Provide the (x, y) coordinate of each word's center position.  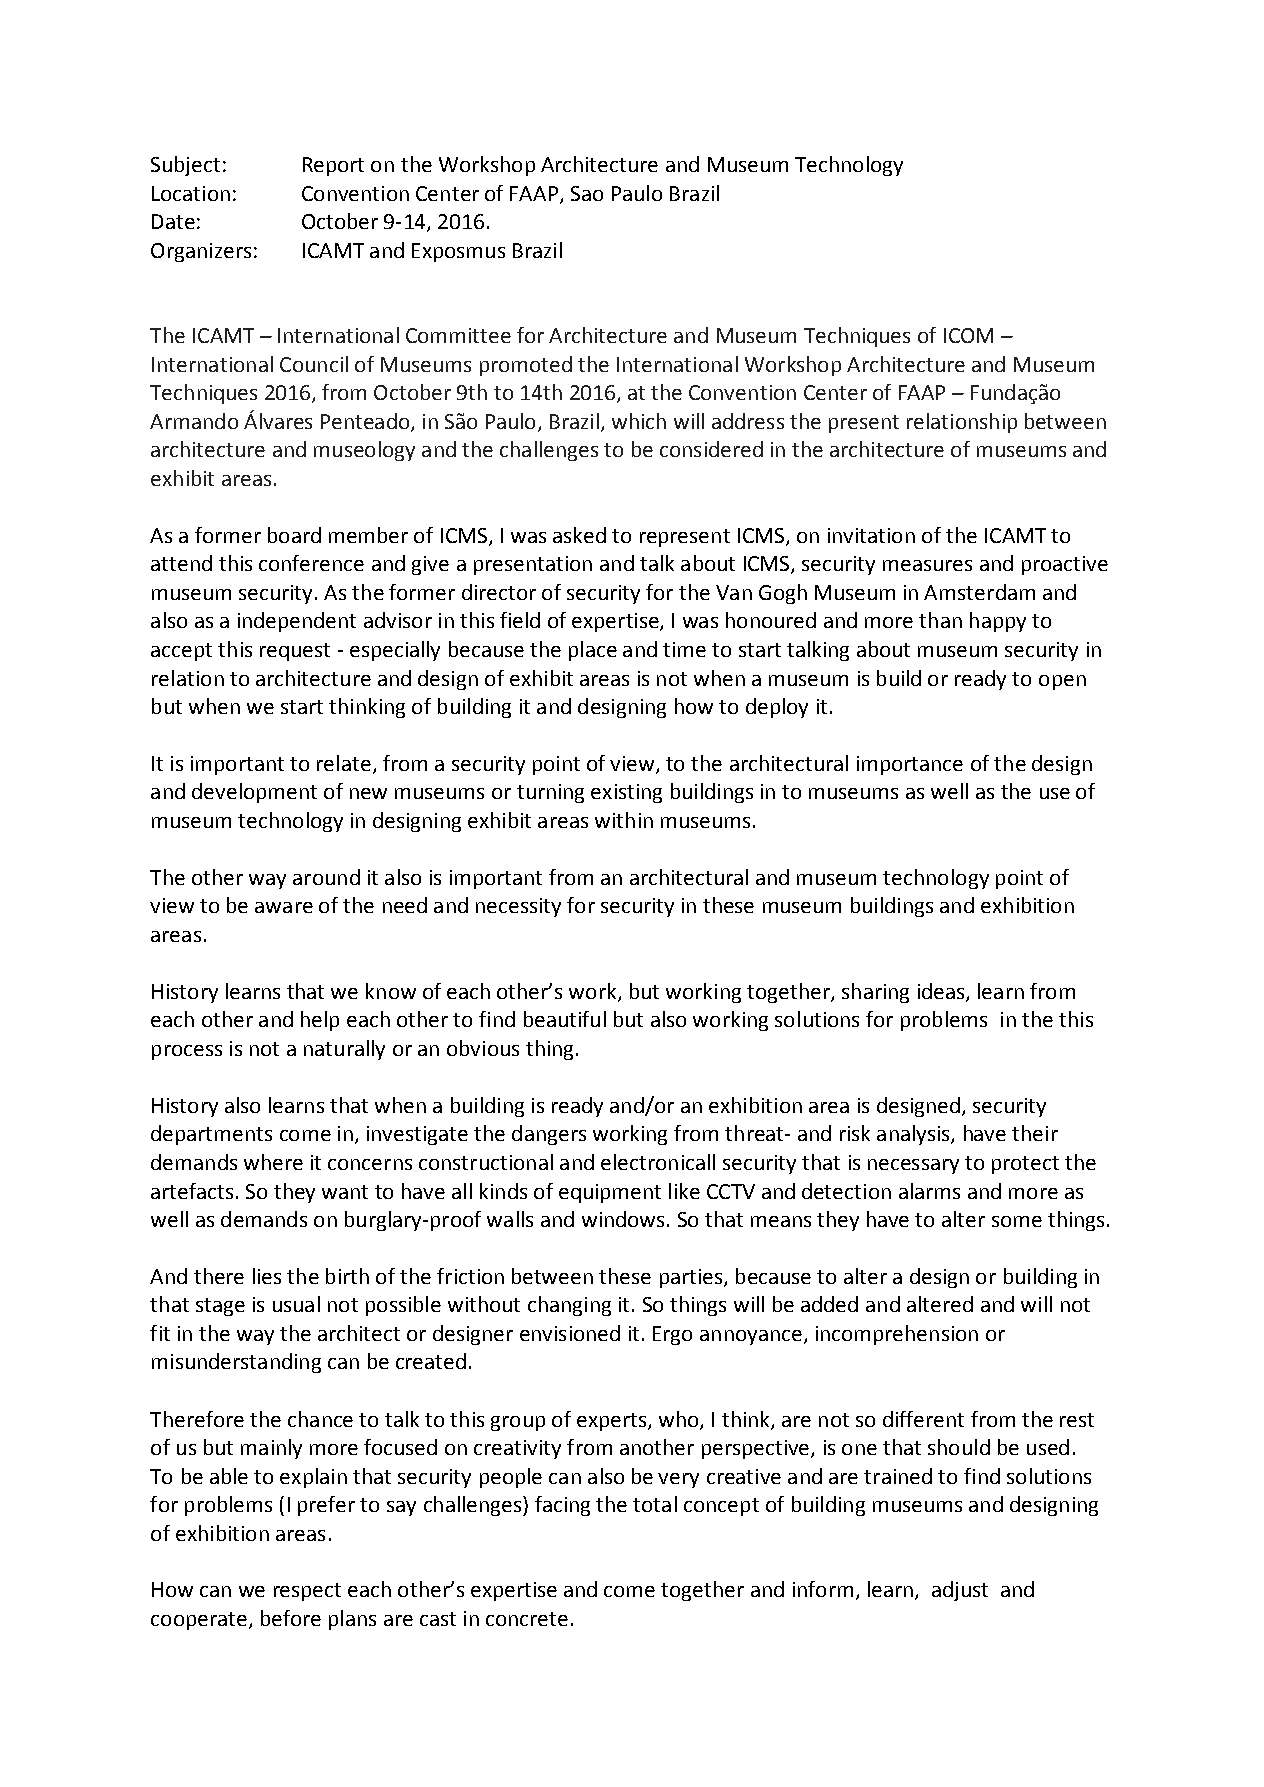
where (273, 1162)
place (593, 651)
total (655, 1504)
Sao (587, 193)
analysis (914, 1135)
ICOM (968, 335)
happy (998, 622)
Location (191, 193)
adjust (960, 1591)
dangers (549, 1135)
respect (307, 1592)
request (295, 652)
